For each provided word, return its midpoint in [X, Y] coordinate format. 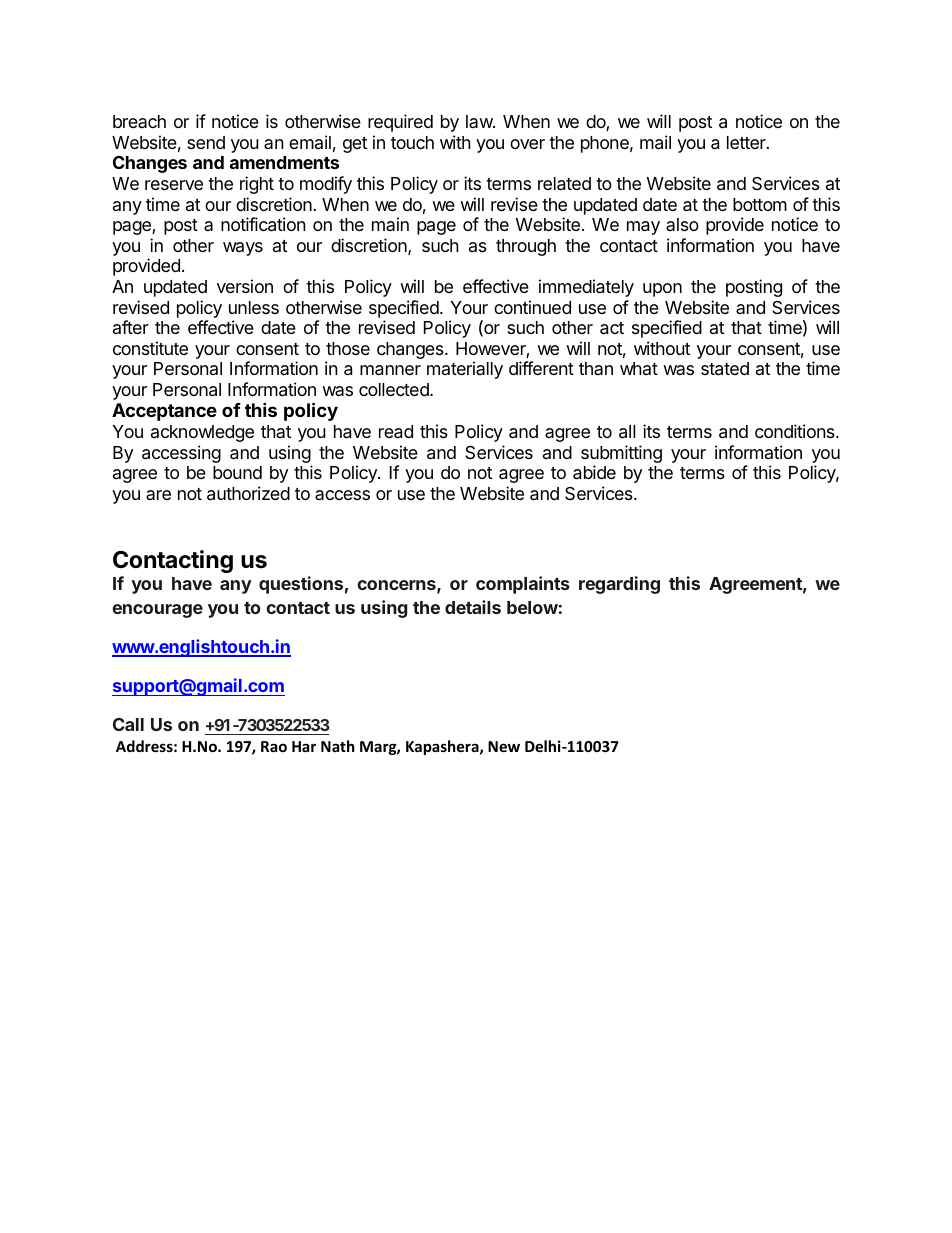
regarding [619, 585]
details [473, 607]
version [245, 286]
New [504, 746]
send [206, 142]
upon [662, 290]
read [396, 432]
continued [532, 307]
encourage [157, 611]
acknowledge [202, 433]
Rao [274, 746]
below [532, 607]
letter [747, 142]
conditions [796, 431]
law [480, 121]
